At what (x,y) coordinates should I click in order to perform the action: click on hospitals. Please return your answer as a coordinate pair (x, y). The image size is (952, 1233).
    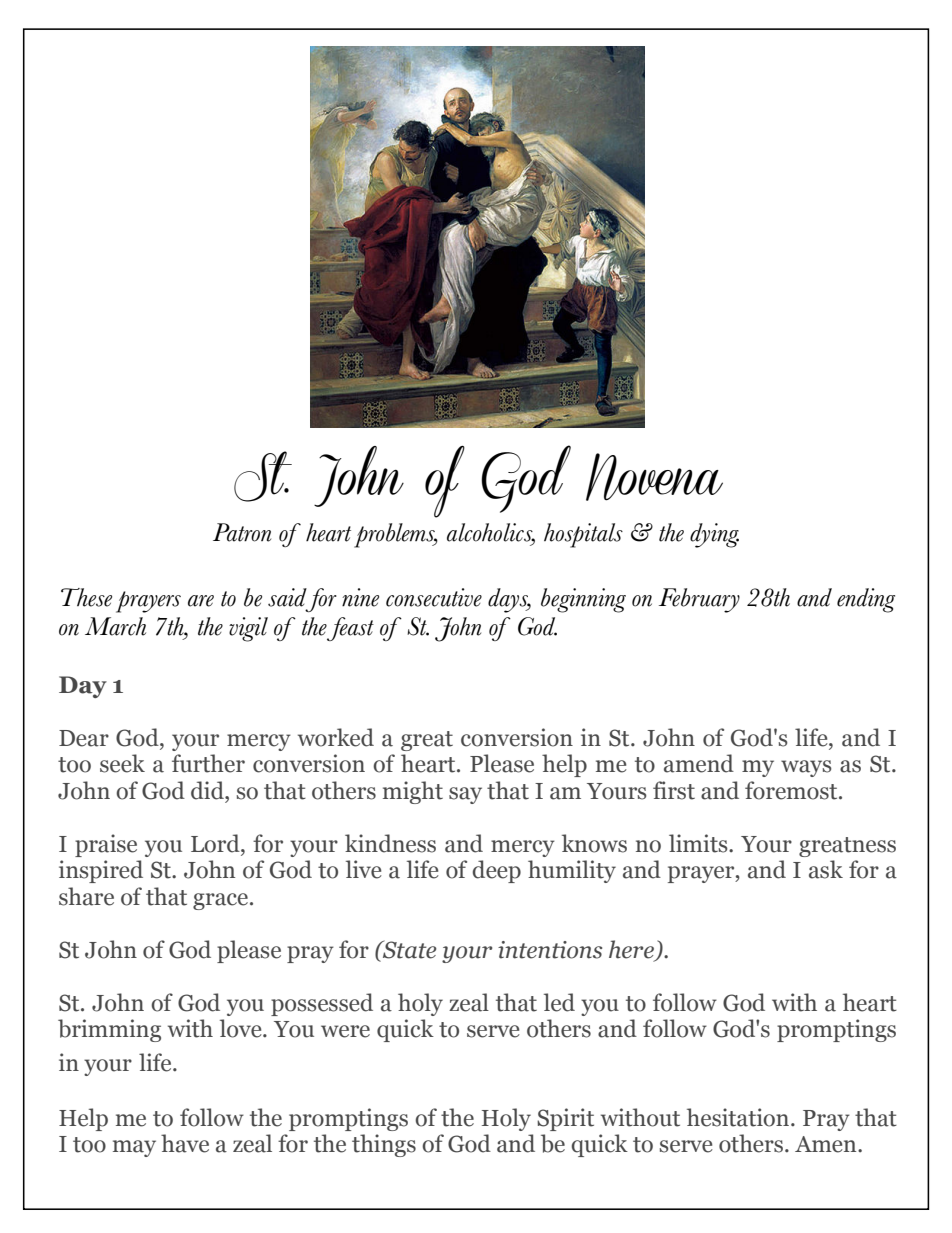
    Looking at the image, I should click on (583, 535).
